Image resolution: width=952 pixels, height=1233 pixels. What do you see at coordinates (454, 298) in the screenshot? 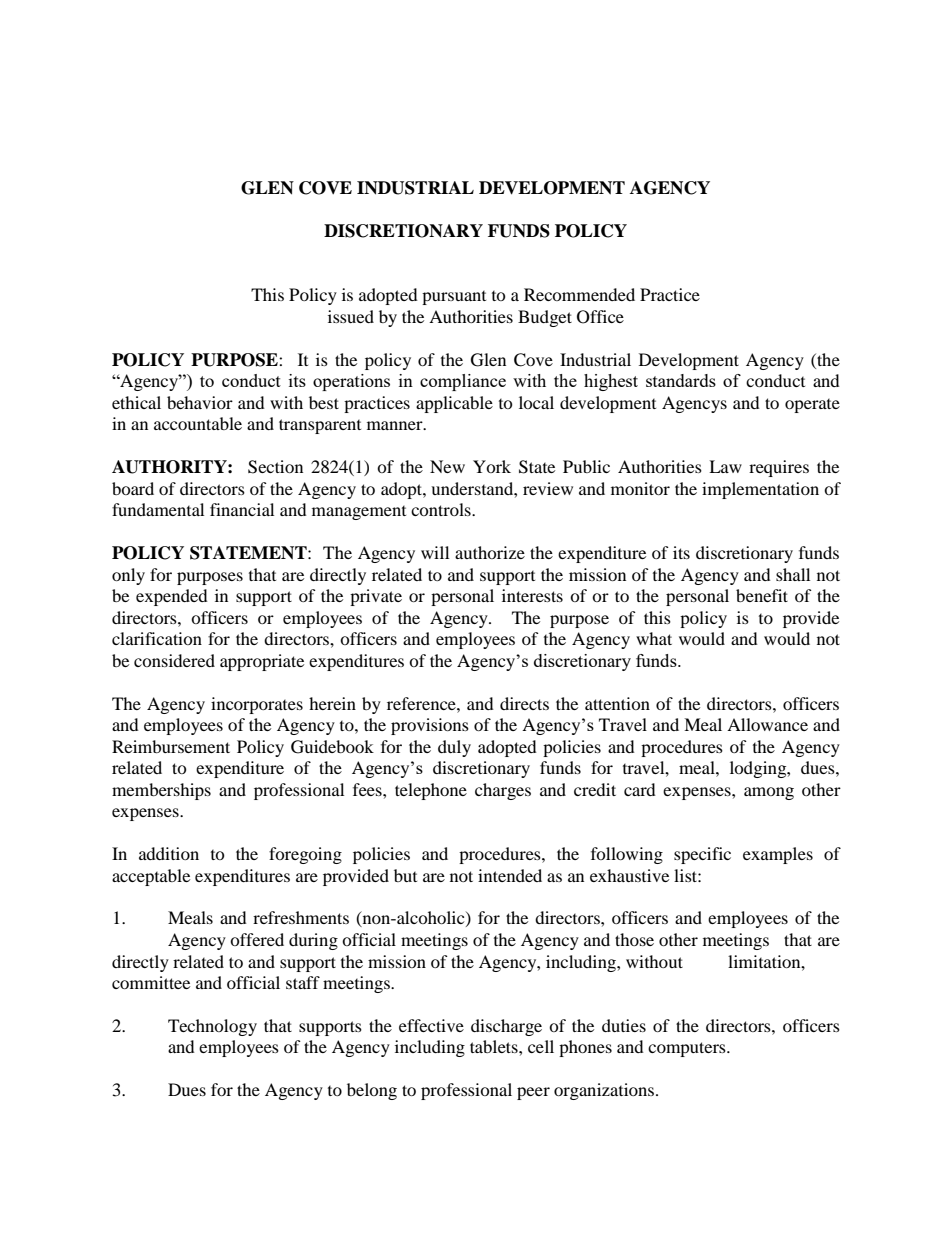
I see `pursuant` at bounding box center [454, 298].
